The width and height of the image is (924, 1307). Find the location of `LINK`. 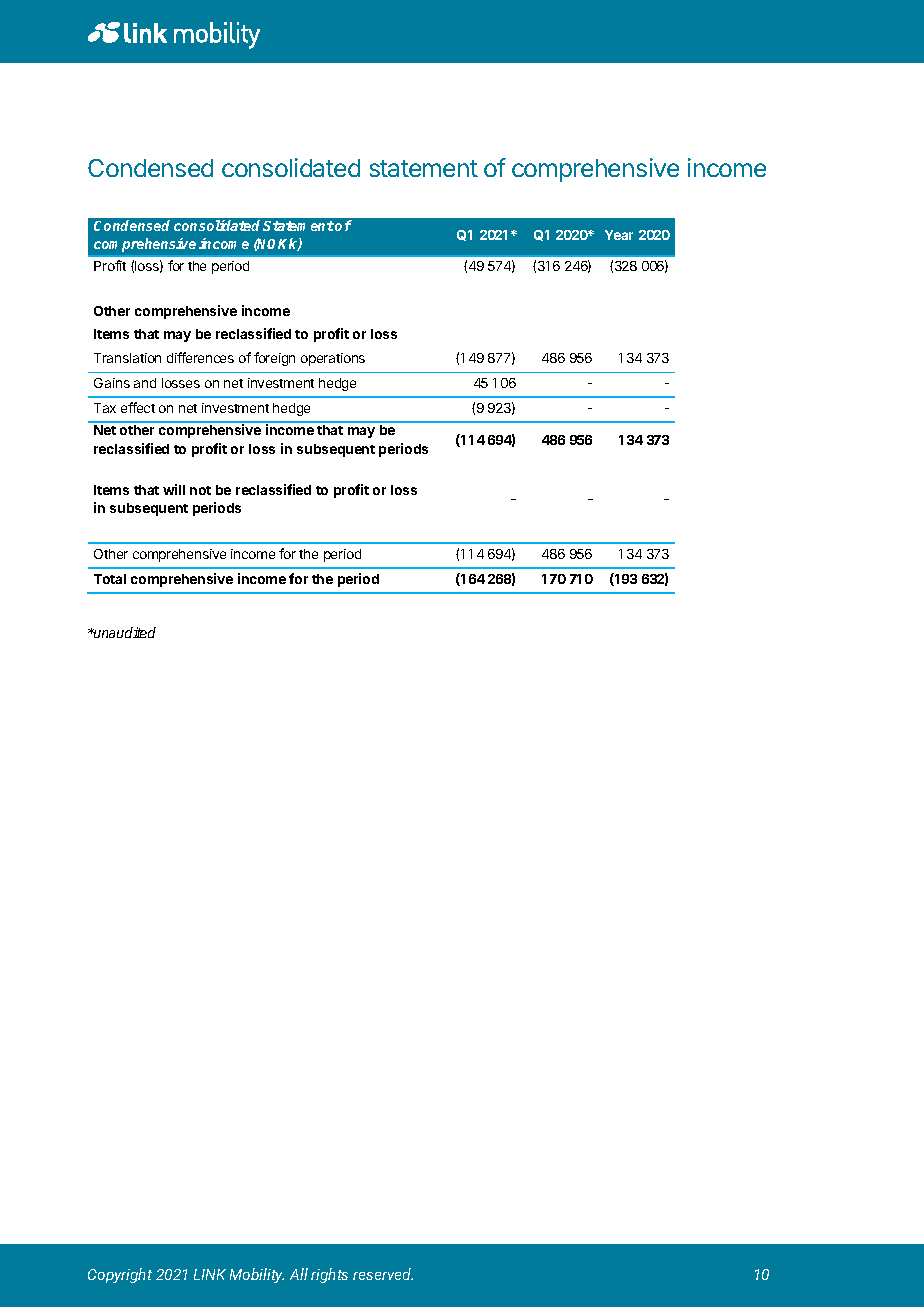

LINK is located at coordinates (210, 1274).
